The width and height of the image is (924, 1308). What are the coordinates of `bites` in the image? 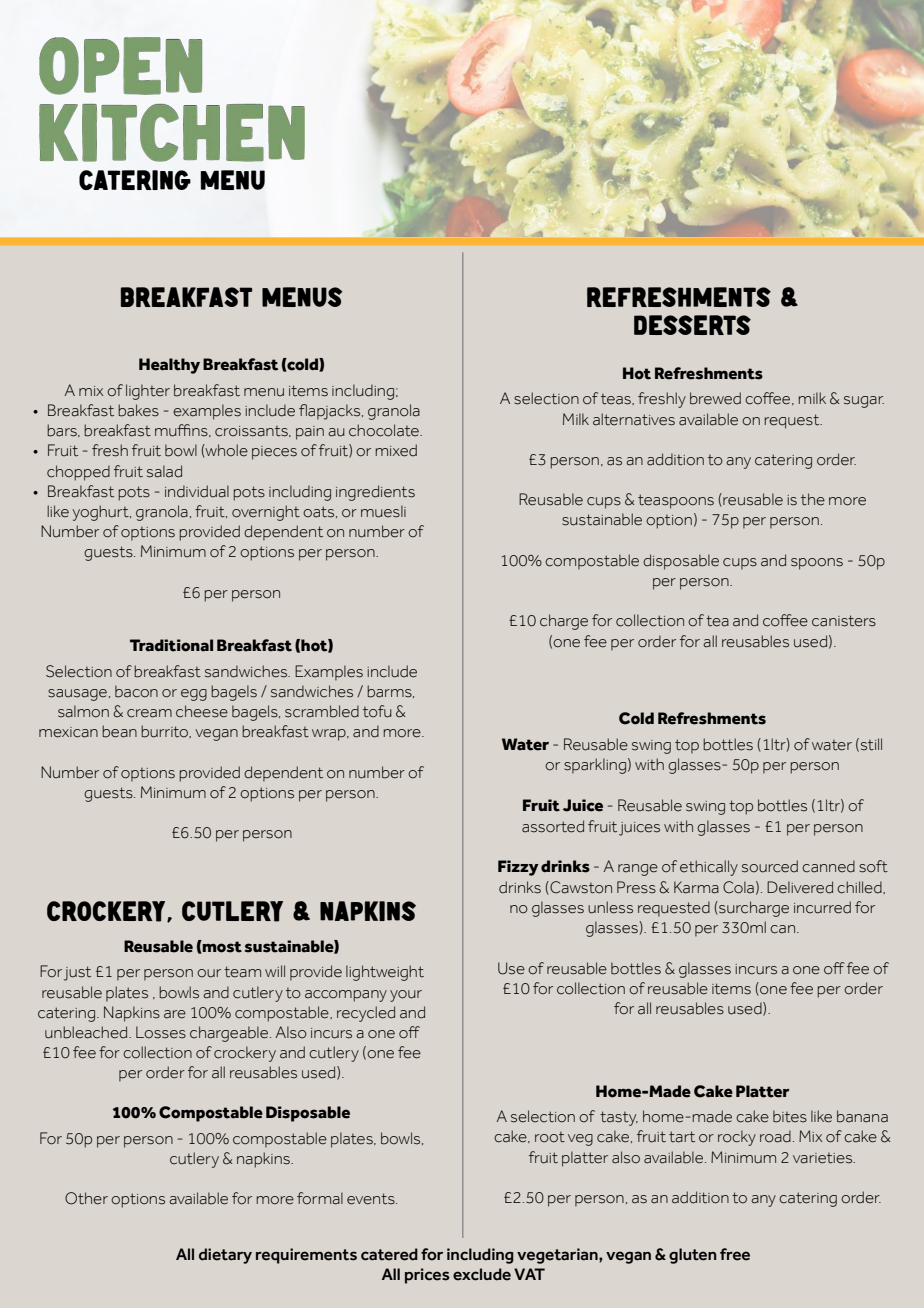 It's located at (790, 1116).
